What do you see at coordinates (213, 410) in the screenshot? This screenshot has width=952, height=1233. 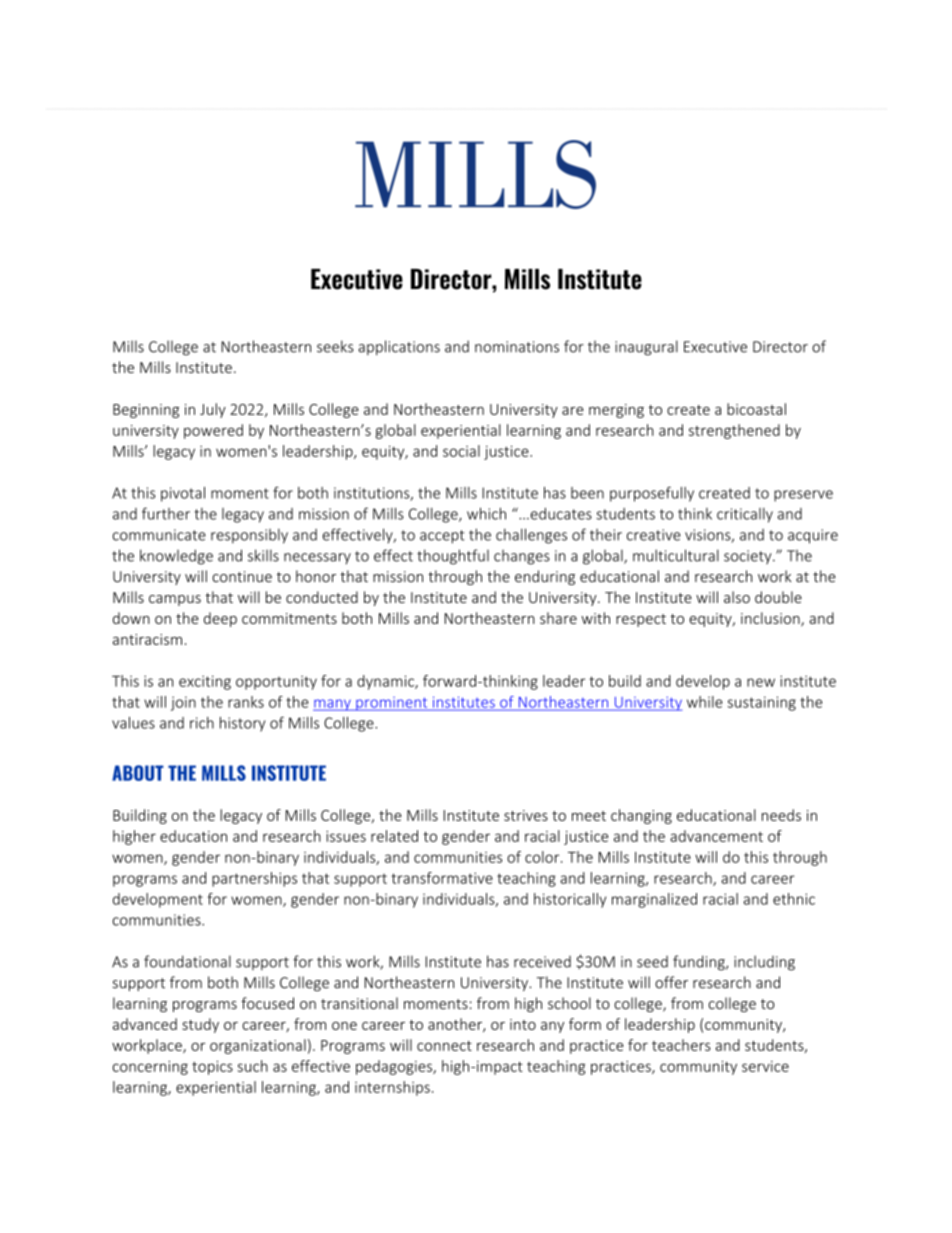 I see `July` at bounding box center [213, 410].
